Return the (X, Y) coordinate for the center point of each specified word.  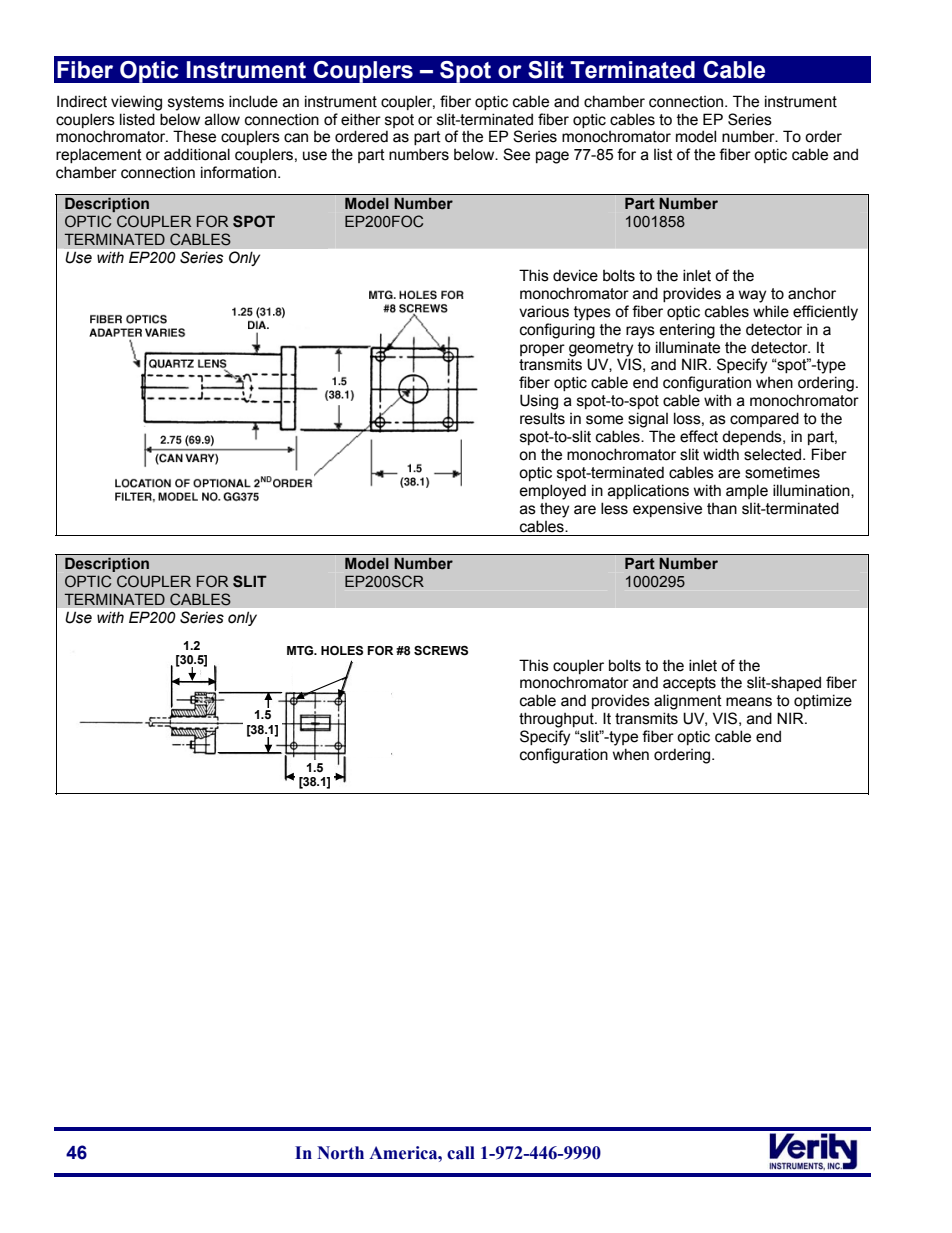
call (461, 1153)
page (552, 157)
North (340, 1153)
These (194, 136)
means (749, 702)
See (516, 154)
